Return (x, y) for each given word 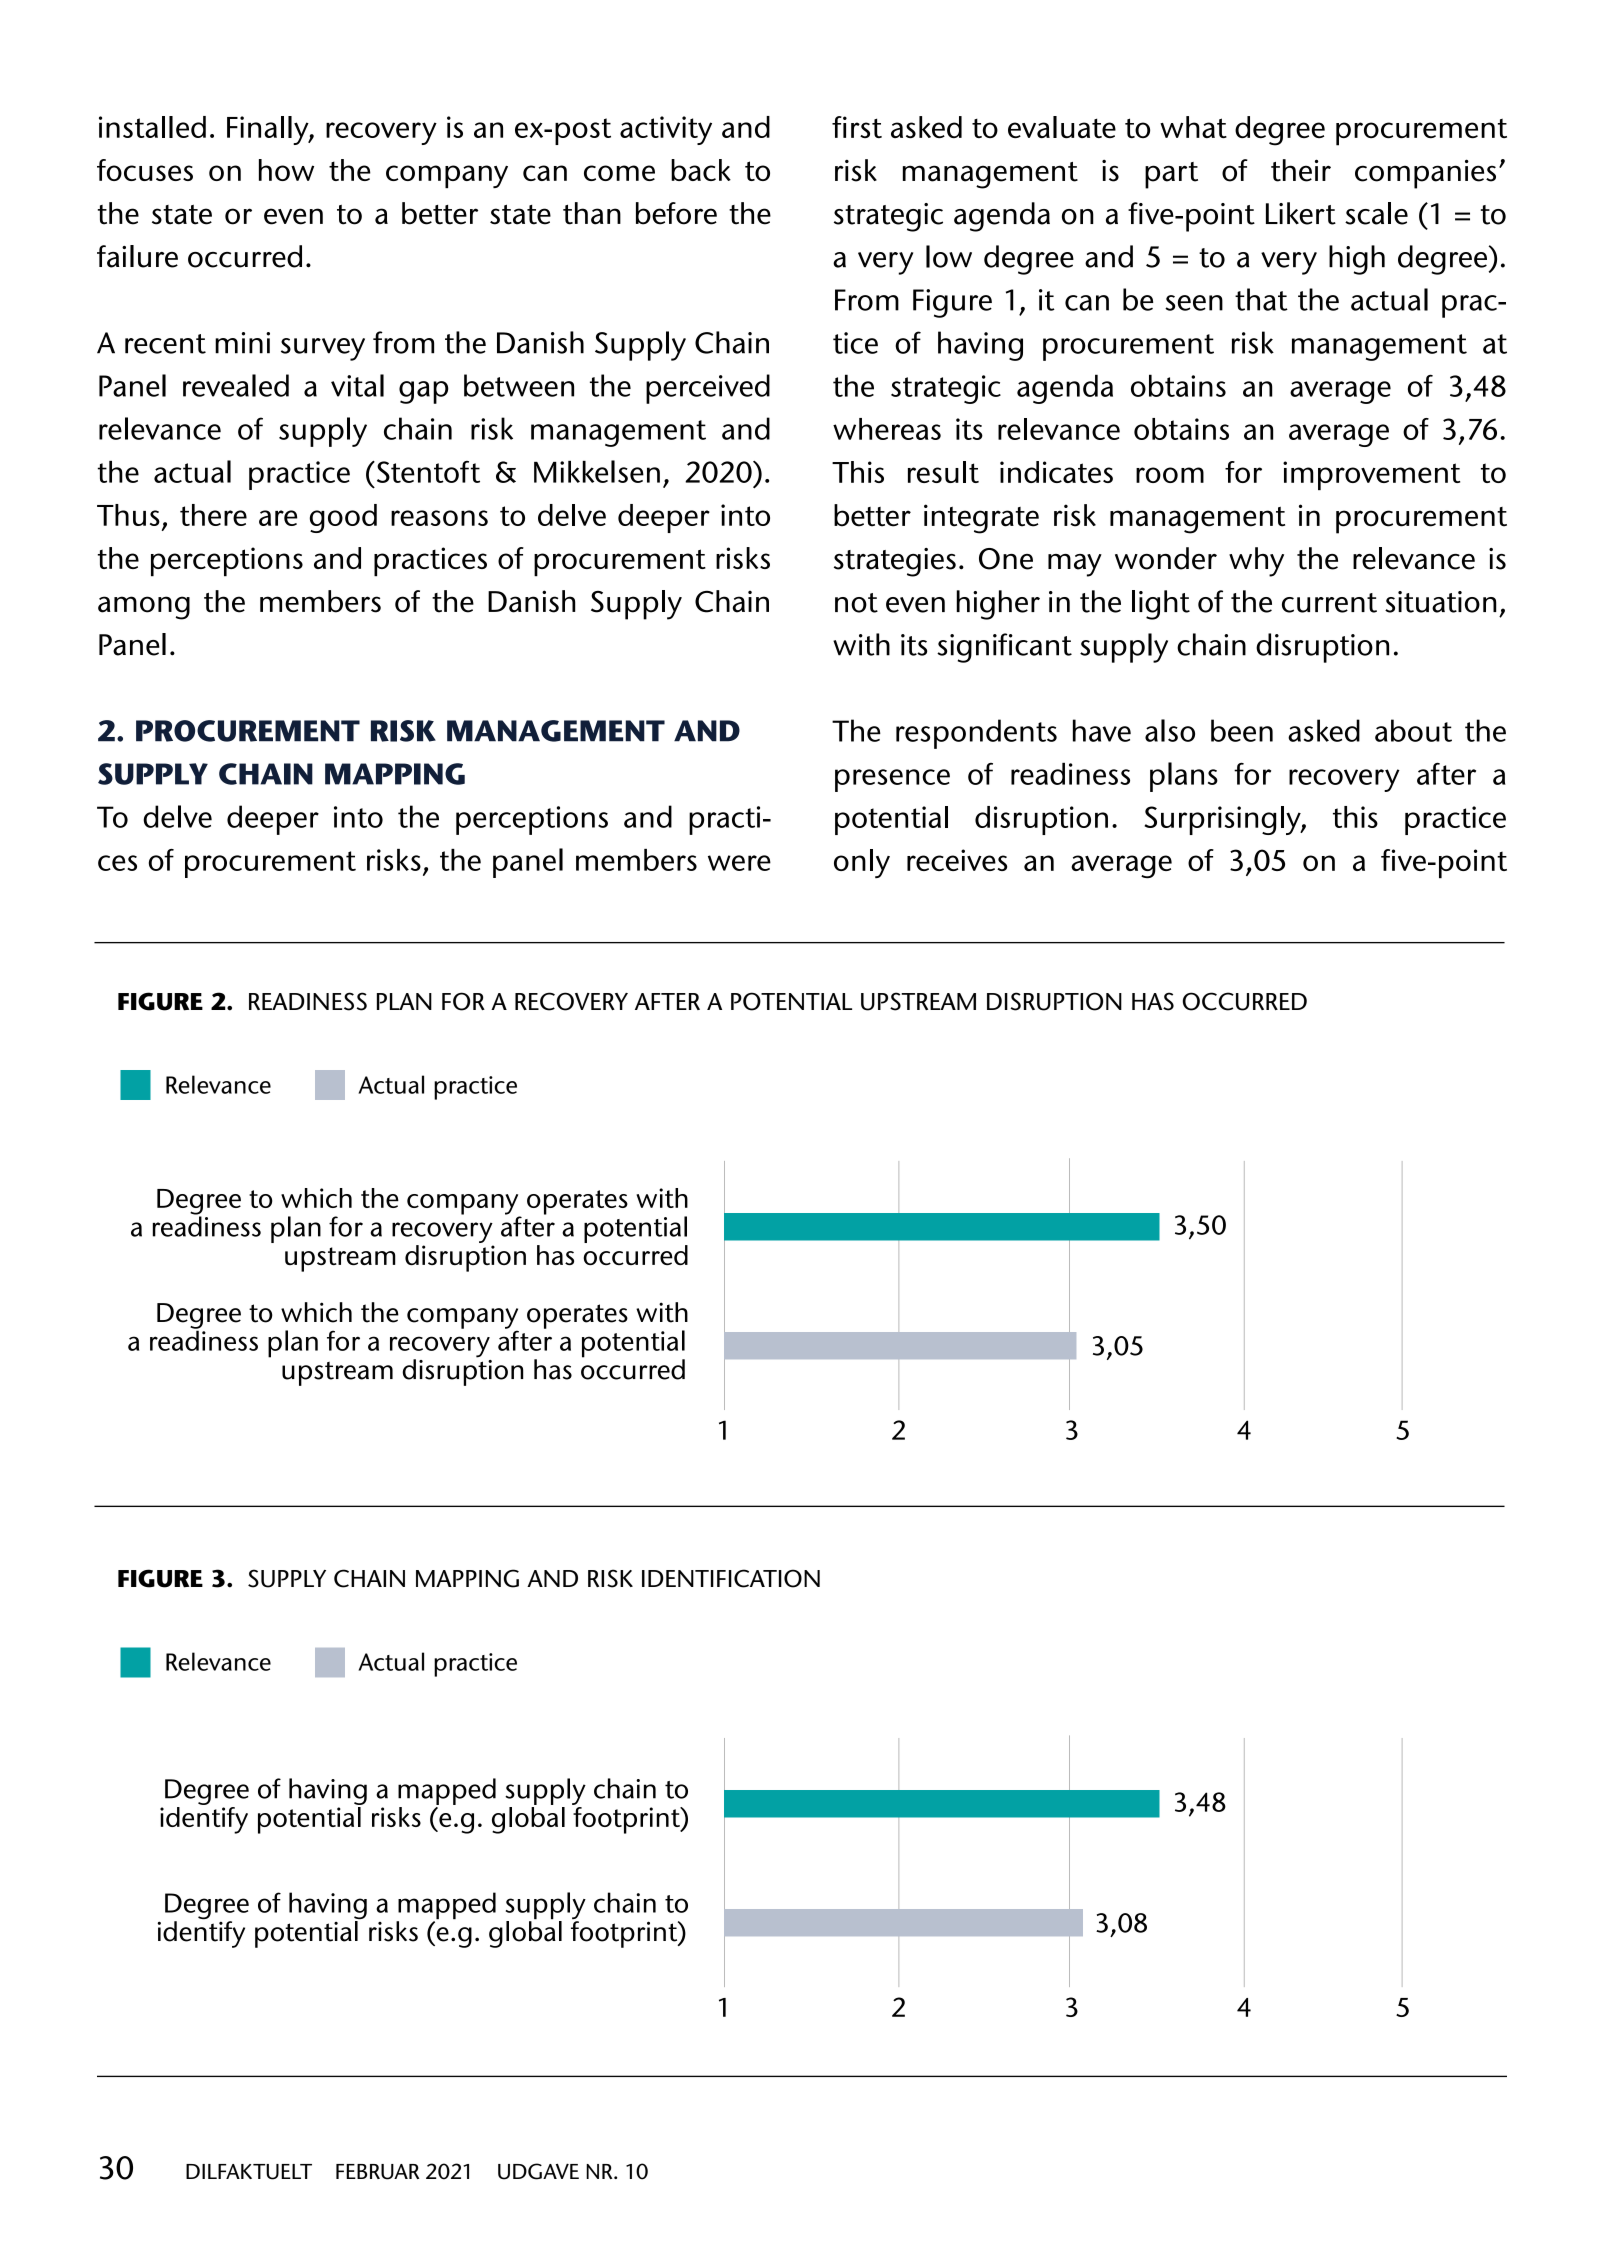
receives (957, 860)
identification (731, 1578)
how (286, 170)
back (701, 170)
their (1301, 170)
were (739, 863)
